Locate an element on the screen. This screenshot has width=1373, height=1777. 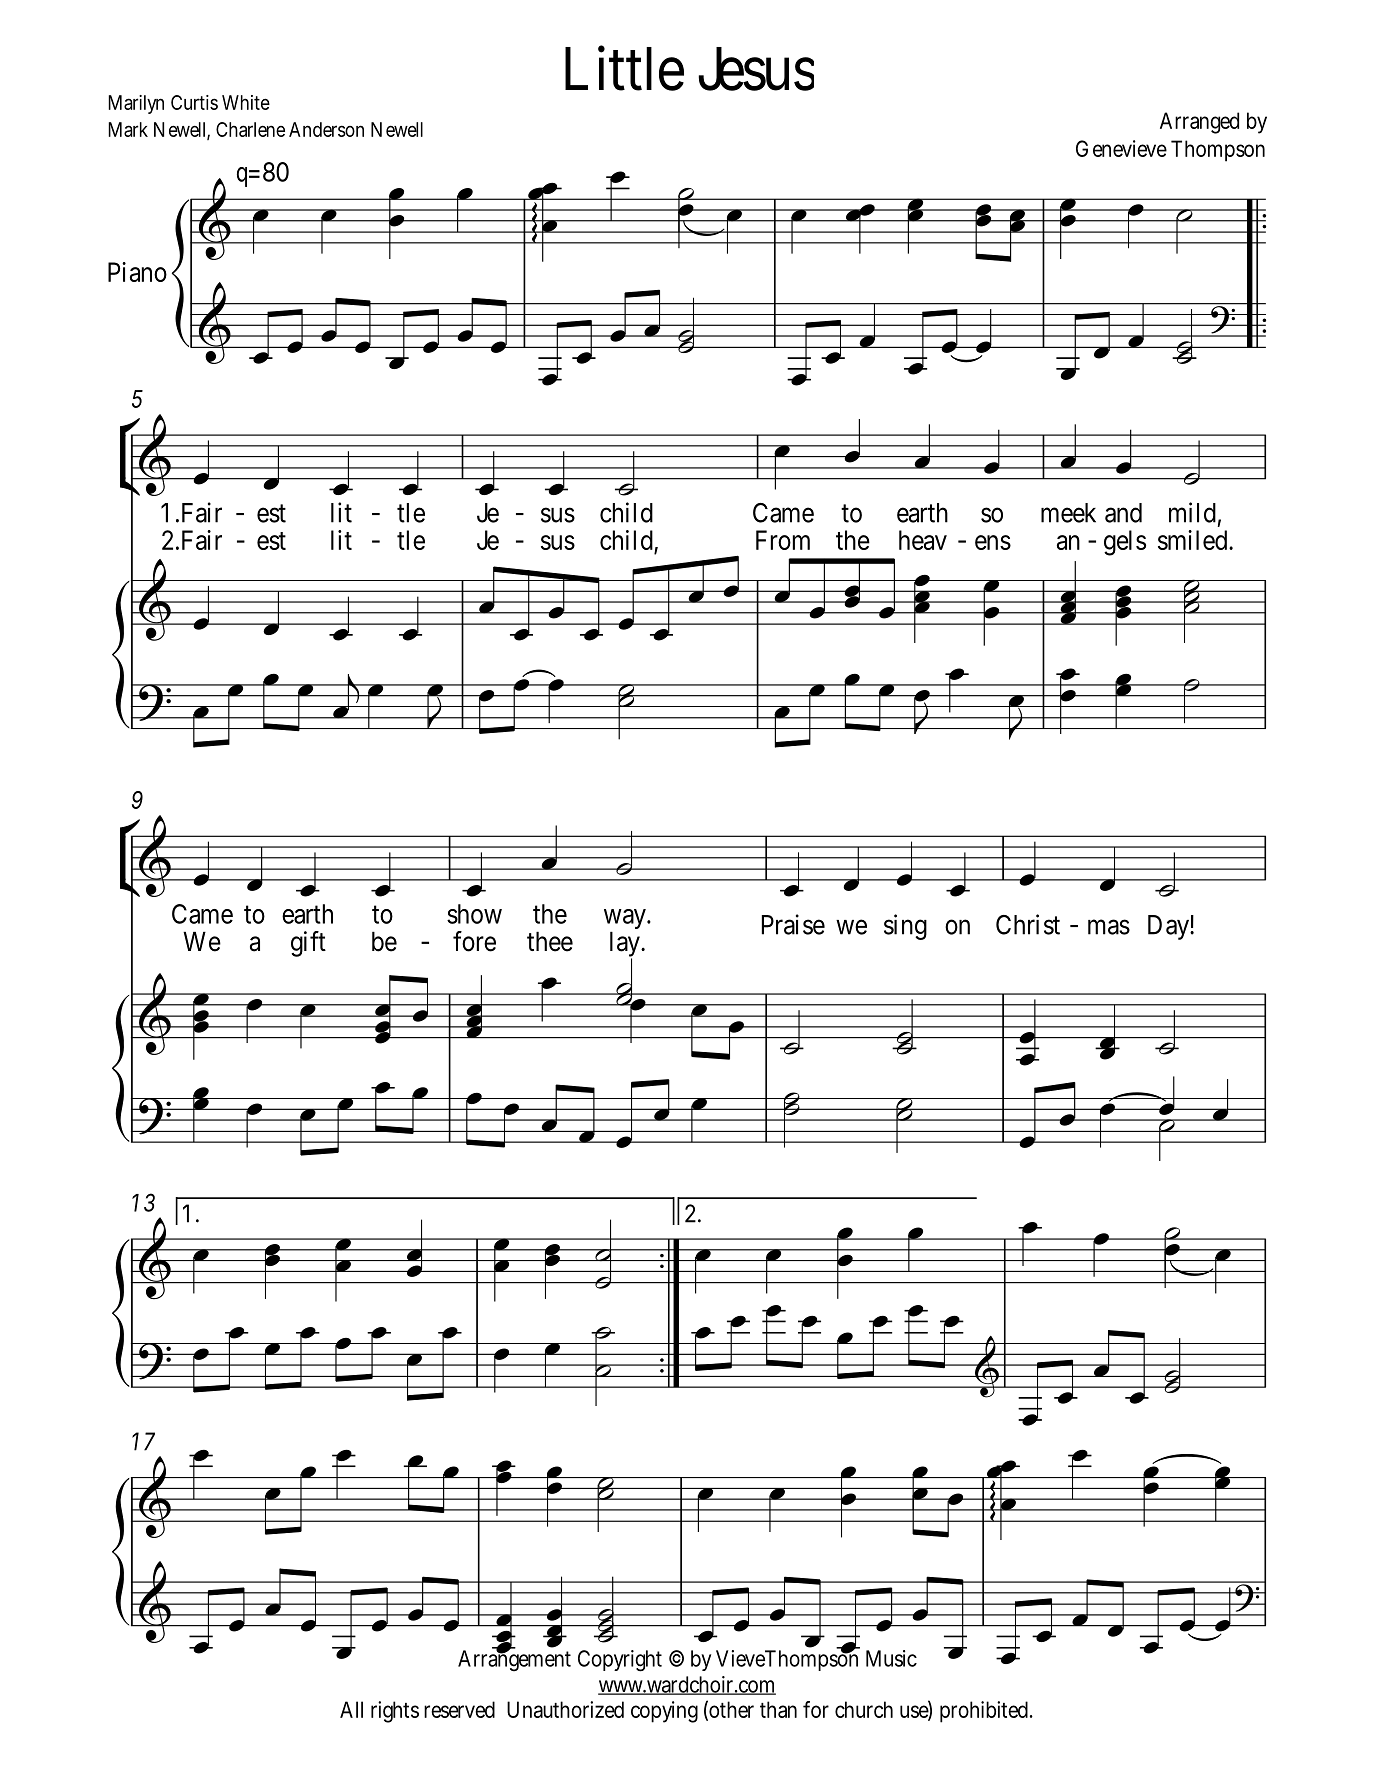
lay is located at coordinates (626, 945).
